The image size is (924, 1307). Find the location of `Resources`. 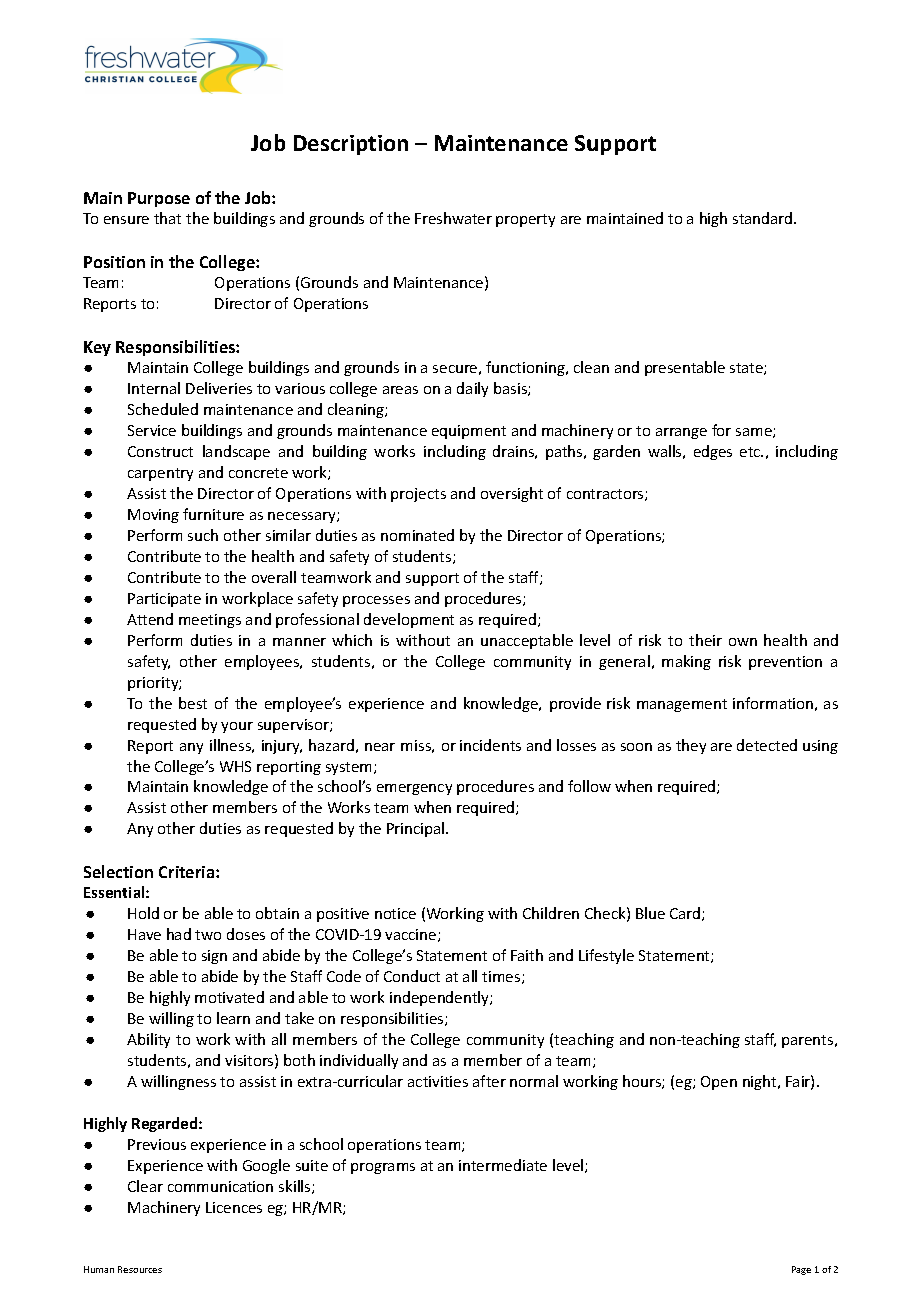

Resources is located at coordinates (140, 1269).
